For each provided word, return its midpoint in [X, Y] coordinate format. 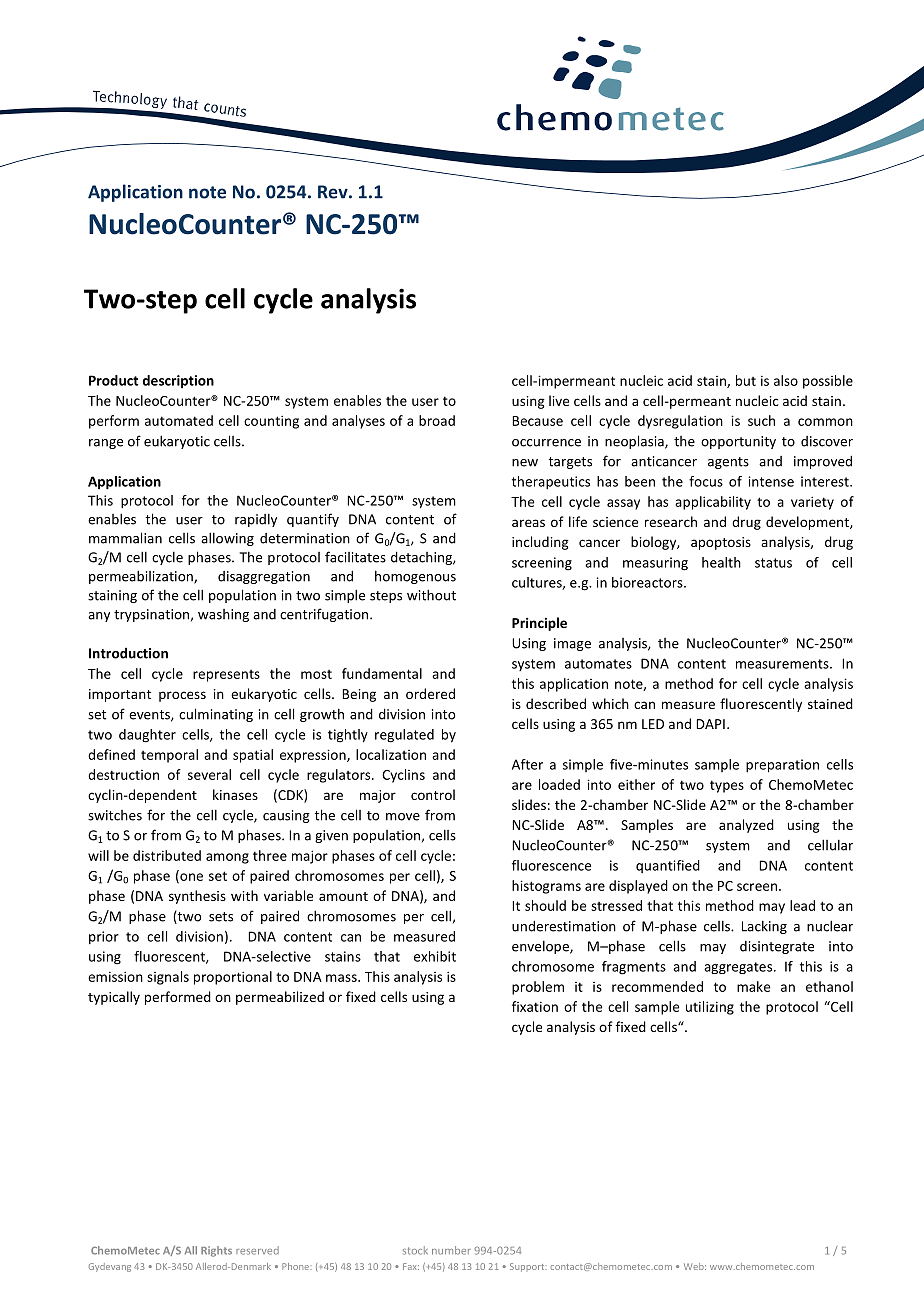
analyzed [746, 826]
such [761, 420]
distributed [167, 855]
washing [223, 615]
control [433, 794]
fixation [535, 1006]
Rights [216, 1251]
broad [437, 420]
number [451, 1250]
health [721, 562]
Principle [539, 624]
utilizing [710, 1008]
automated [179, 420]
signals [168, 978]
